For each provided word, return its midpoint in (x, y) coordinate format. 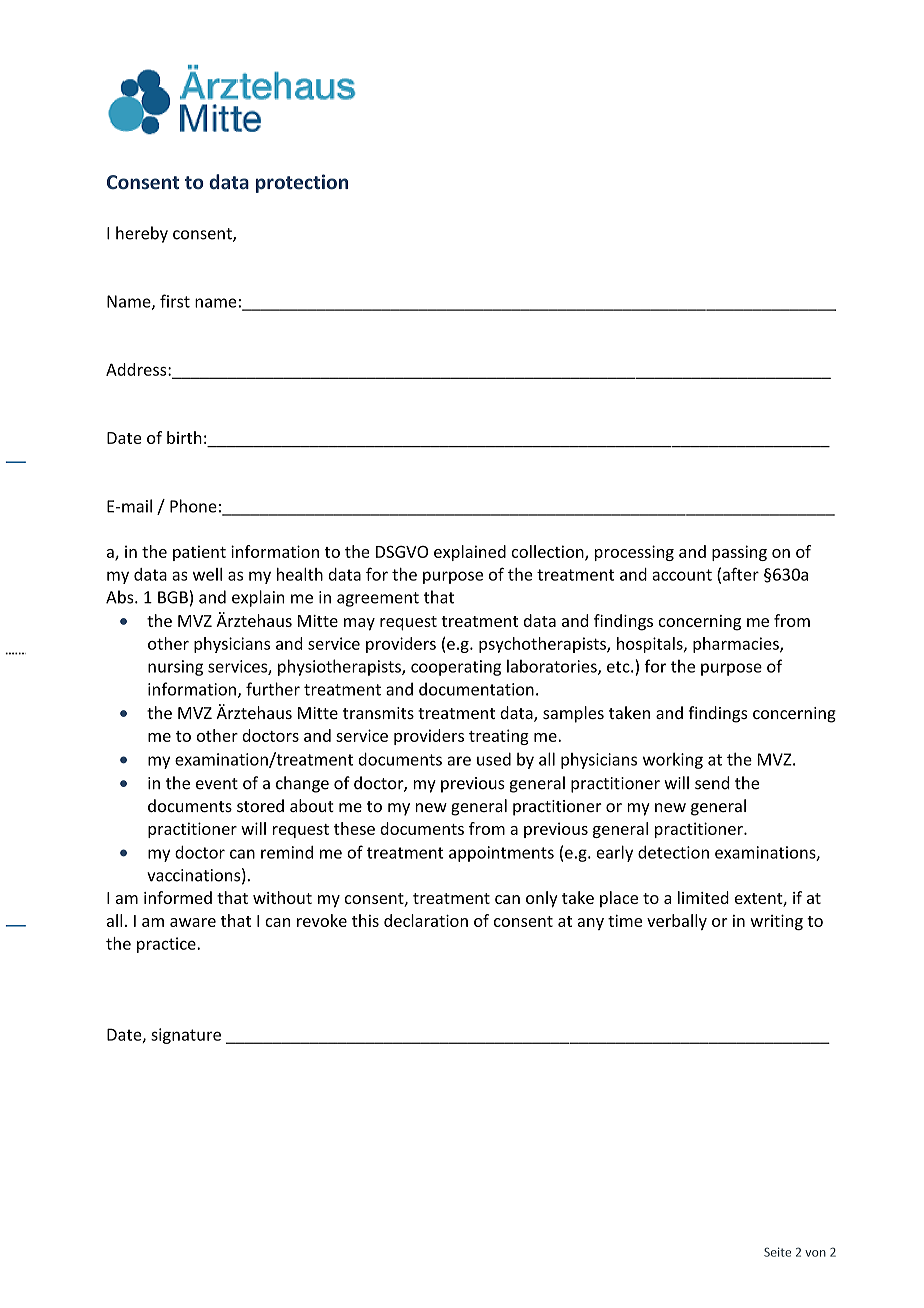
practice (167, 945)
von (815, 1253)
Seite (777, 1252)
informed (178, 897)
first (175, 301)
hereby (142, 234)
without (282, 897)
